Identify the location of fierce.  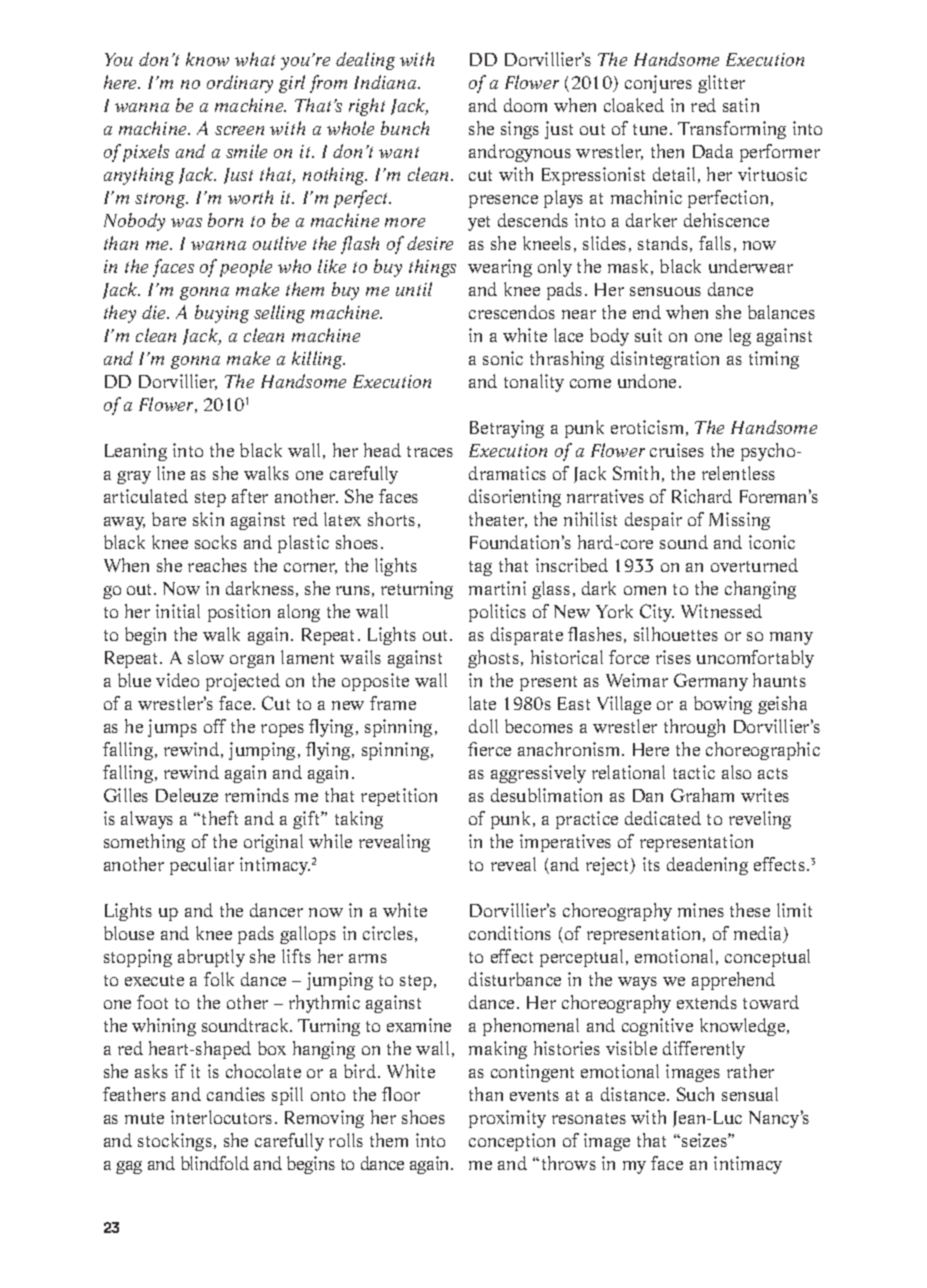
(489, 749).
